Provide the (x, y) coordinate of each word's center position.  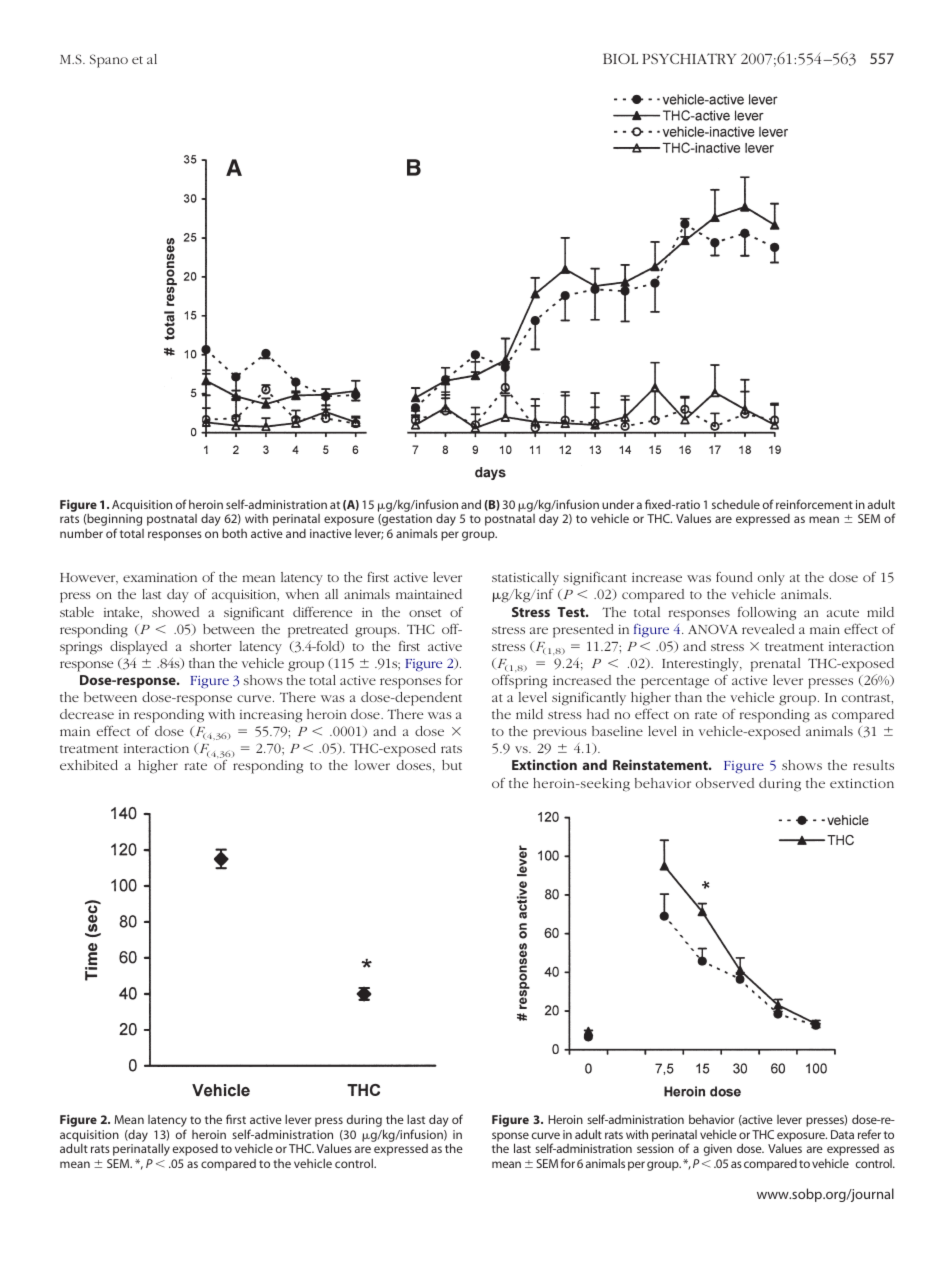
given (718, 1150)
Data (842, 1134)
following (767, 614)
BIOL (620, 58)
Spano (109, 61)
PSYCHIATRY (689, 58)
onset (425, 613)
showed (175, 612)
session (655, 1148)
